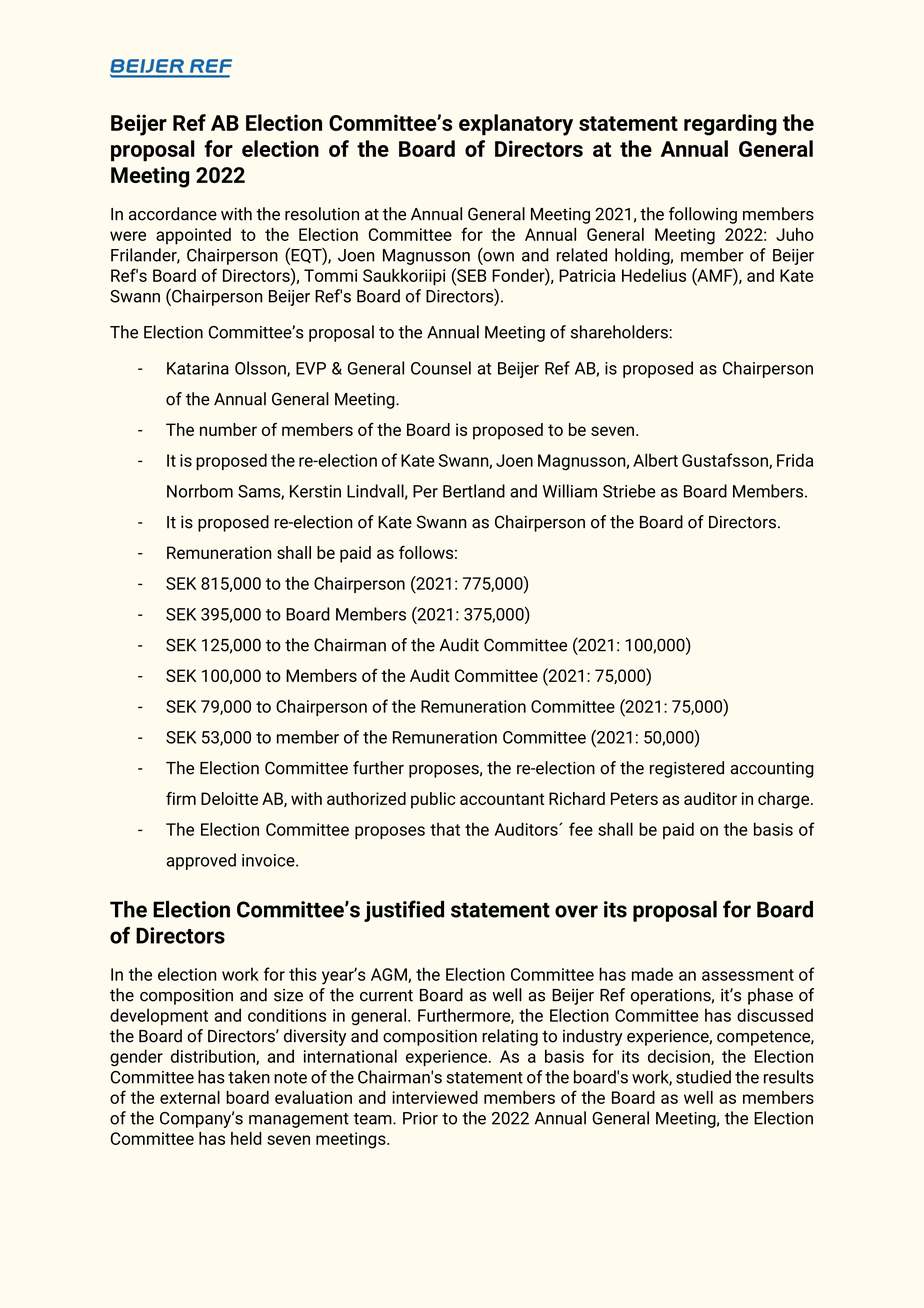 The image size is (924, 1308). What do you see at coordinates (404, 911) in the image?
I see `justified` at bounding box center [404, 911].
